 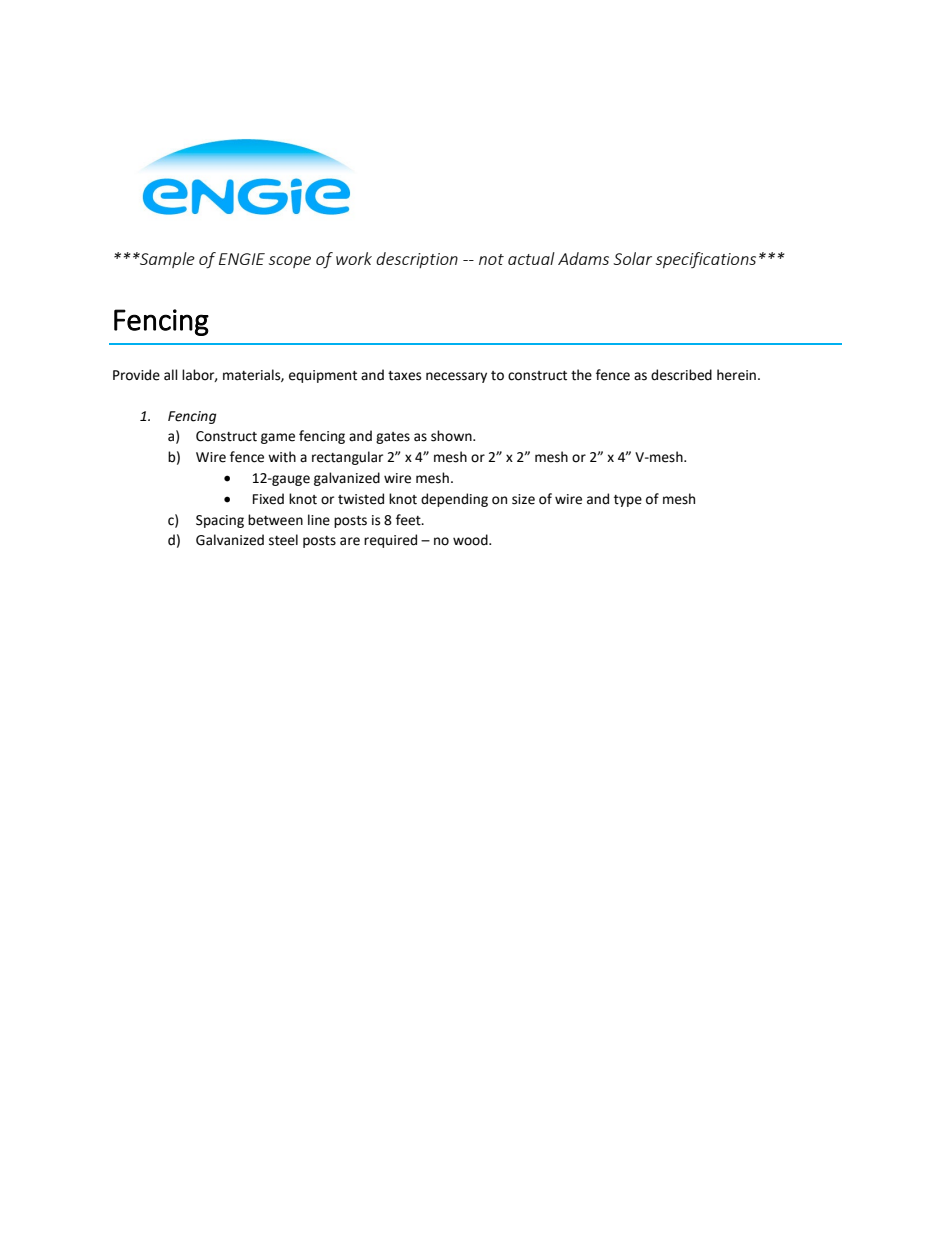 I want to click on all, so click(x=171, y=375).
